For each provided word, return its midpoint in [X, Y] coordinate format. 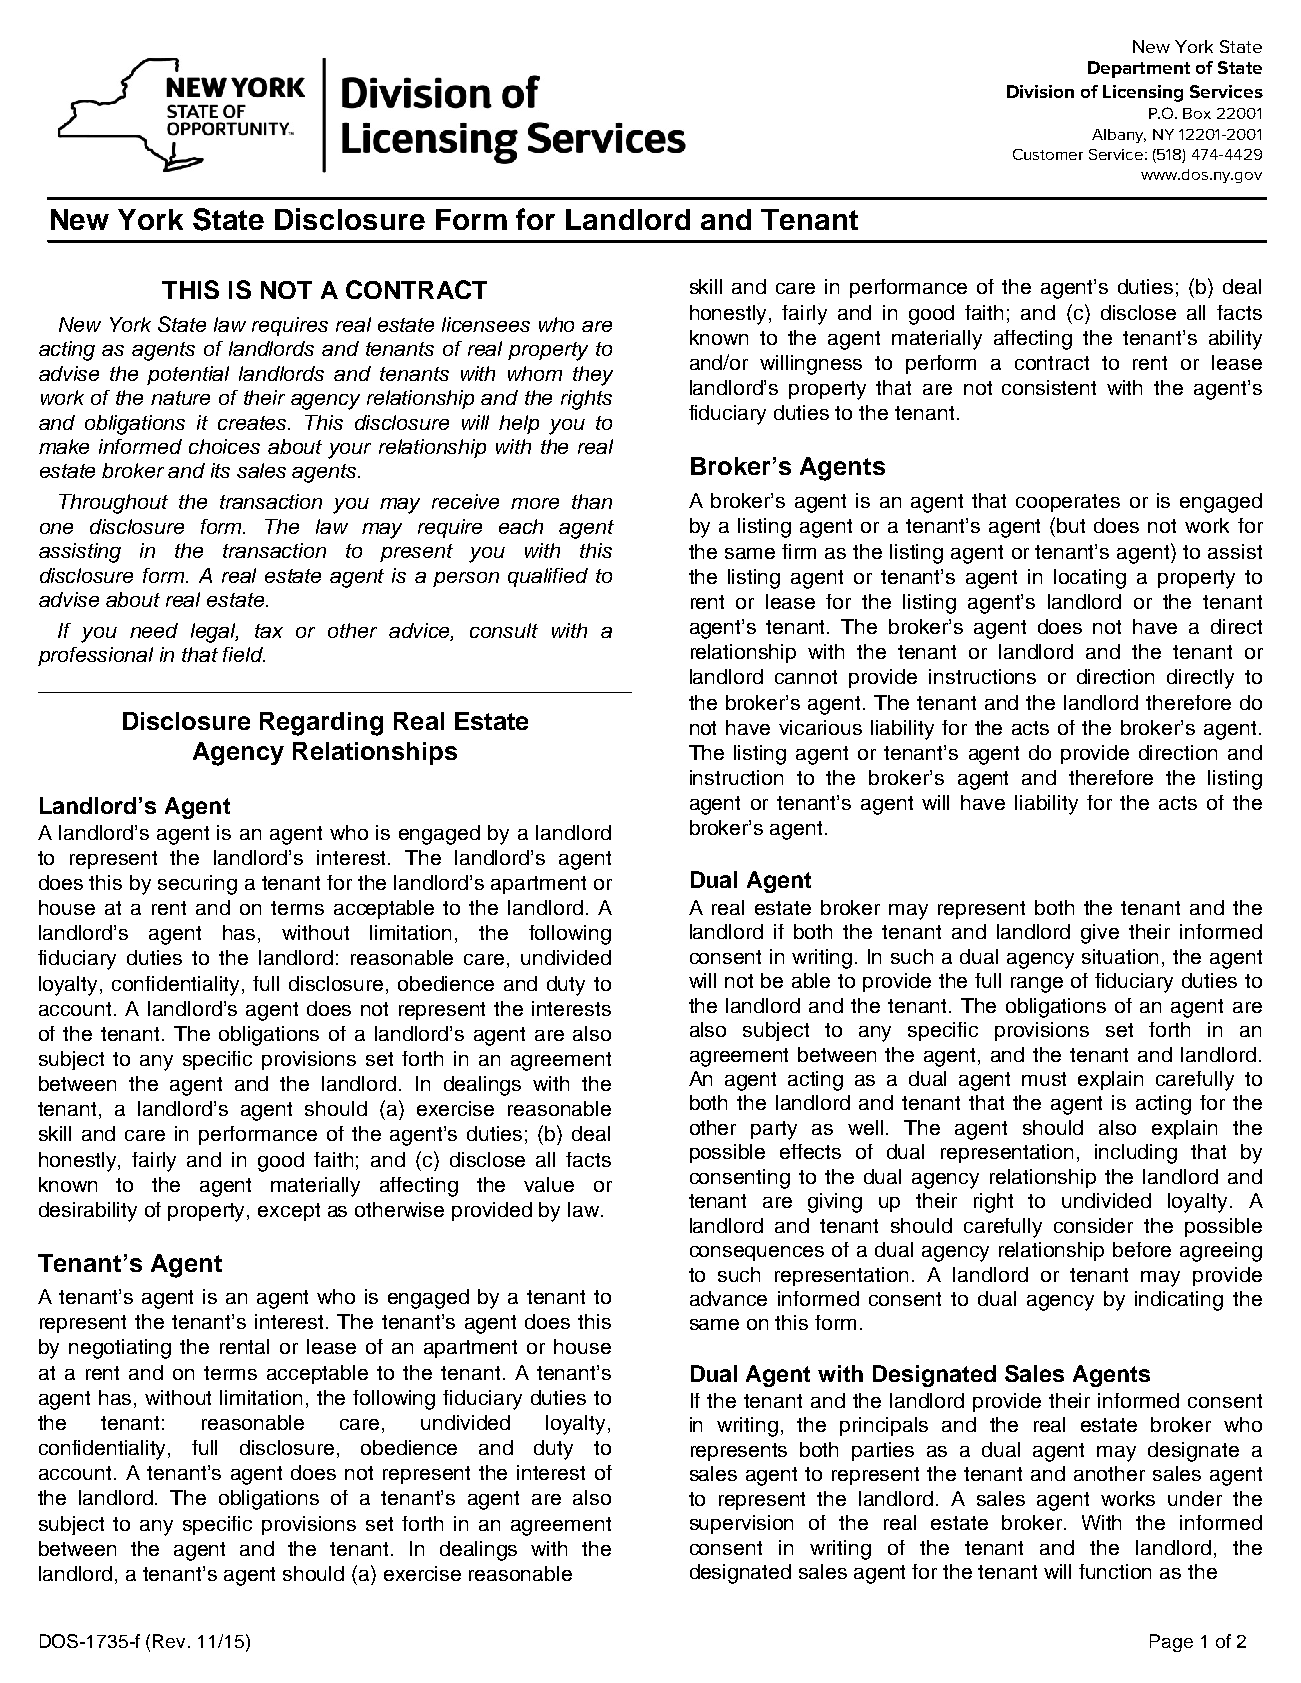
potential [188, 375]
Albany [1119, 136]
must [1044, 1079]
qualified [548, 577]
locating [1090, 579]
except [289, 1212]
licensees [486, 324]
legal [214, 633]
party [774, 1130]
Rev [171, 1641]
